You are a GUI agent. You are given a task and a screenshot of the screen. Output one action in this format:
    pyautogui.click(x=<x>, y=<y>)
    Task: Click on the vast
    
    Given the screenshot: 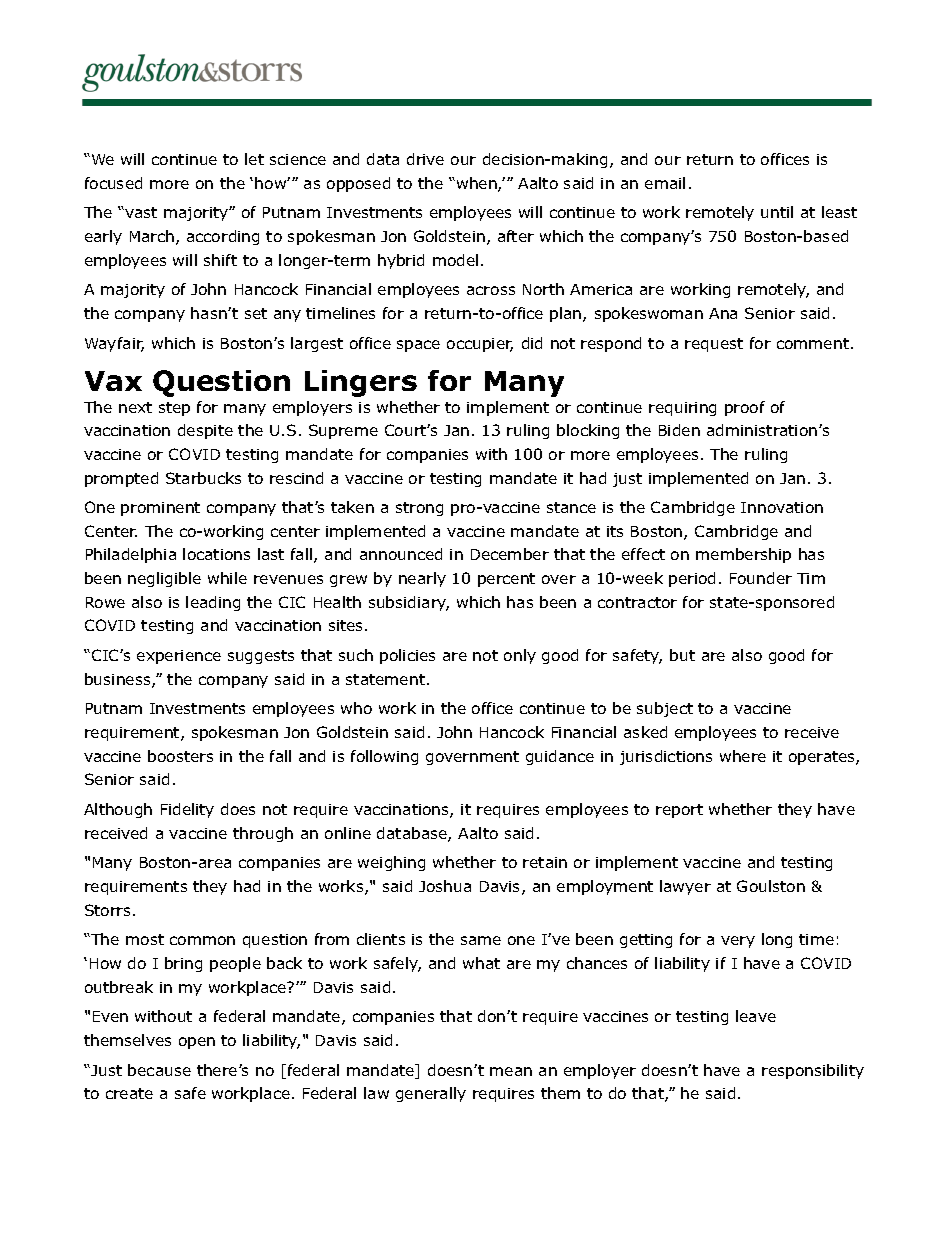 What is the action you would take?
    pyautogui.click(x=140, y=212)
